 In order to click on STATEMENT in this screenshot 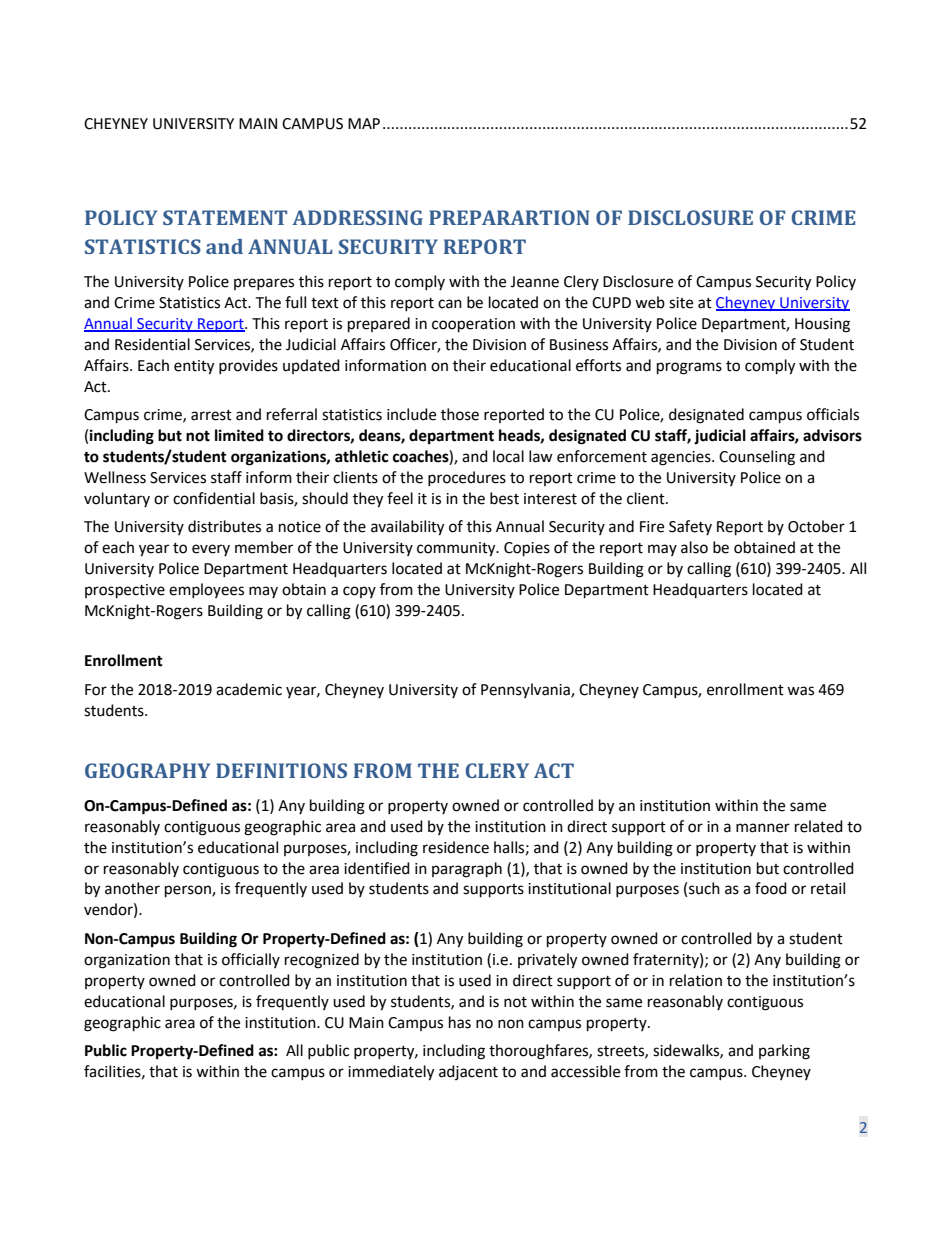, I will do `click(225, 217)`.
